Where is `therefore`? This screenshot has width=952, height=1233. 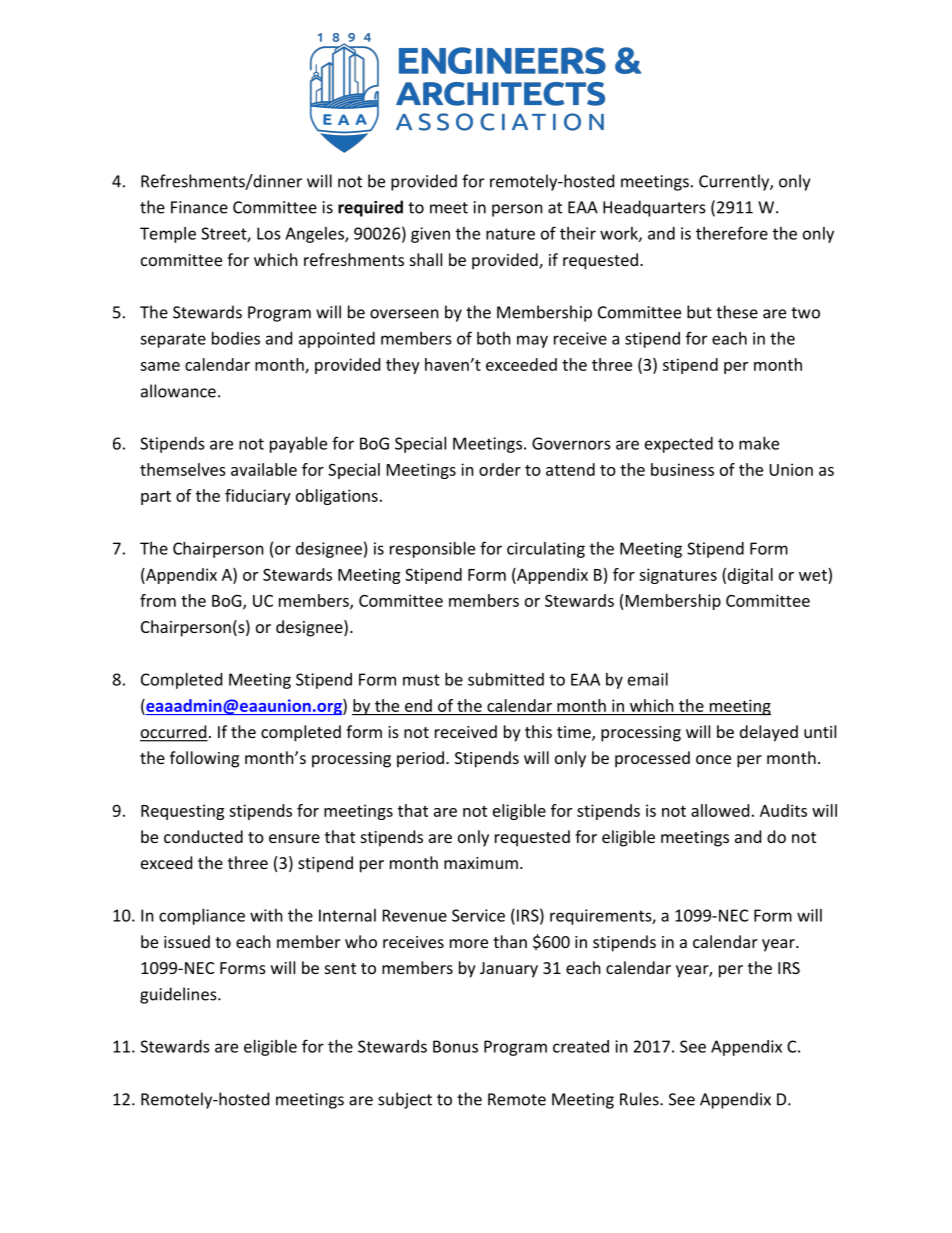
therefore is located at coordinates (732, 233).
